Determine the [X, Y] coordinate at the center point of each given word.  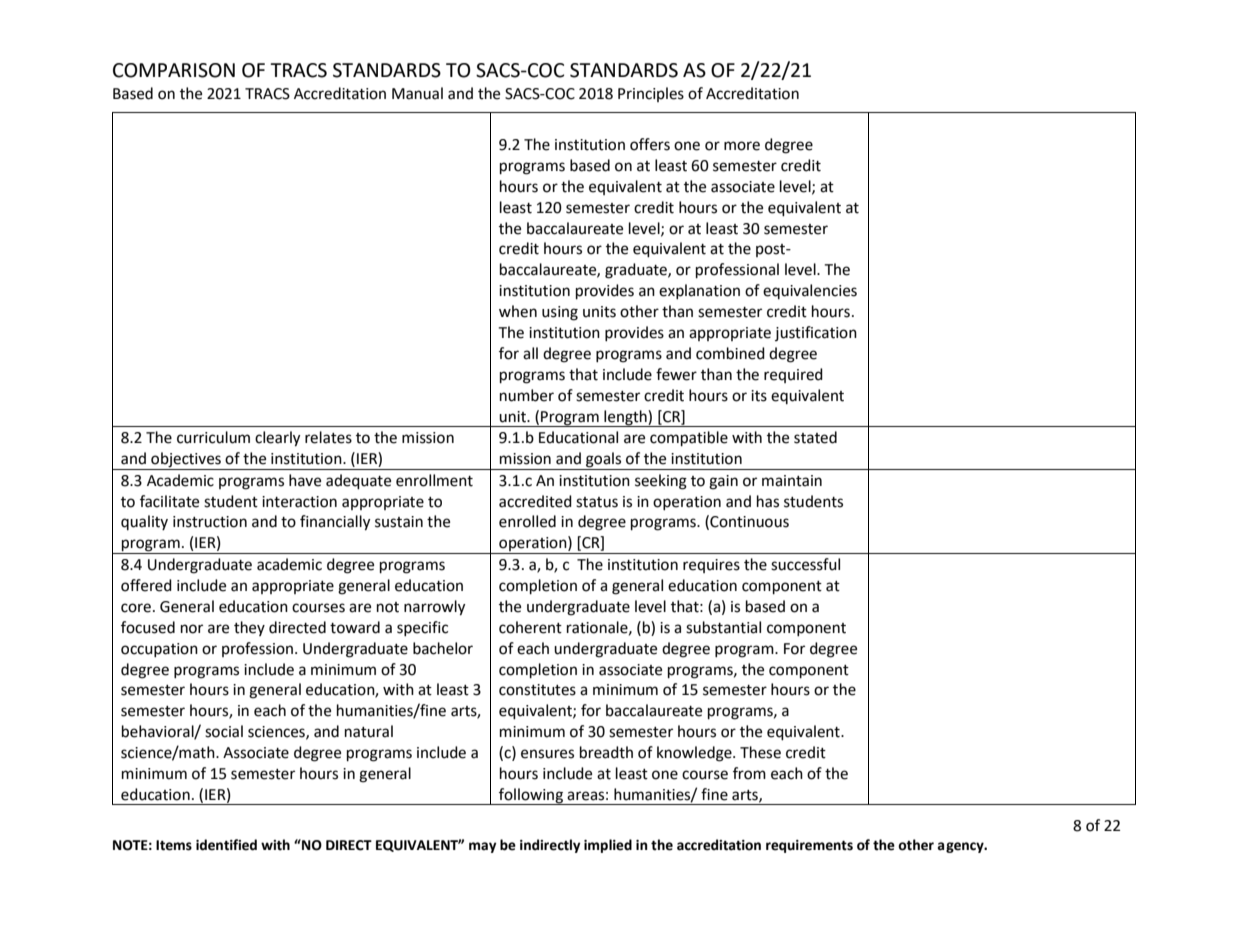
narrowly [434, 608]
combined [730, 353]
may [483, 847]
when [518, 311]
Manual [417, 93]
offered [146, 585]
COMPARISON [174, 70]
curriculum [213, 437]
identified [226, 845]
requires [711, 566]
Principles [651, 94]
